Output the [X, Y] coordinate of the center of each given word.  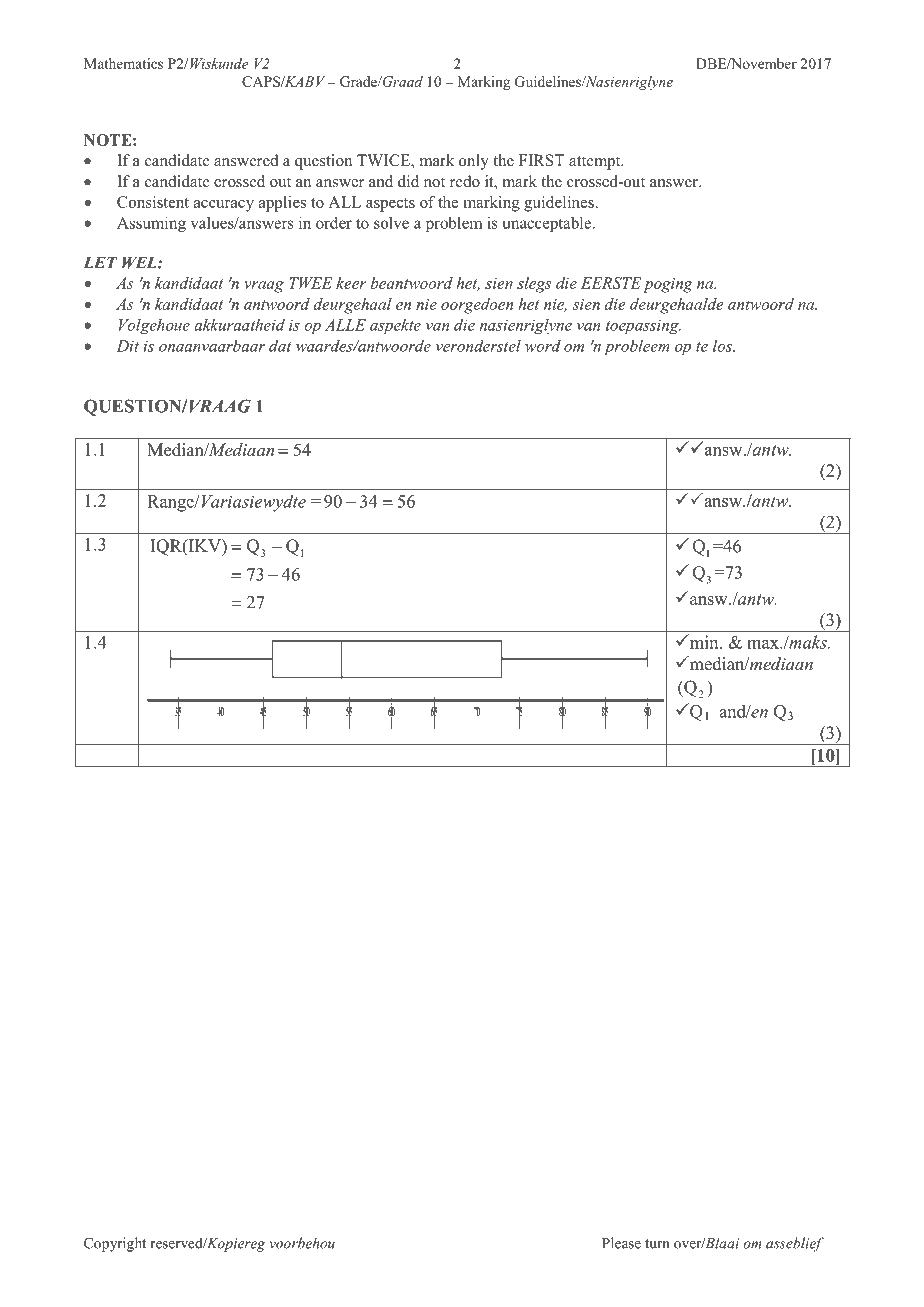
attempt [596, 163]
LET [101, 263]
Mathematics [123, 63]
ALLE [345, 325]
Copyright [115, 1244]
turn [657, 1244]
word [543, 345]
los [723, 345]
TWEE [311, 283]
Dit [127, 346]
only [474, 162]
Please [621, 1243]
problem [454, 224]
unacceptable [548, 224]
